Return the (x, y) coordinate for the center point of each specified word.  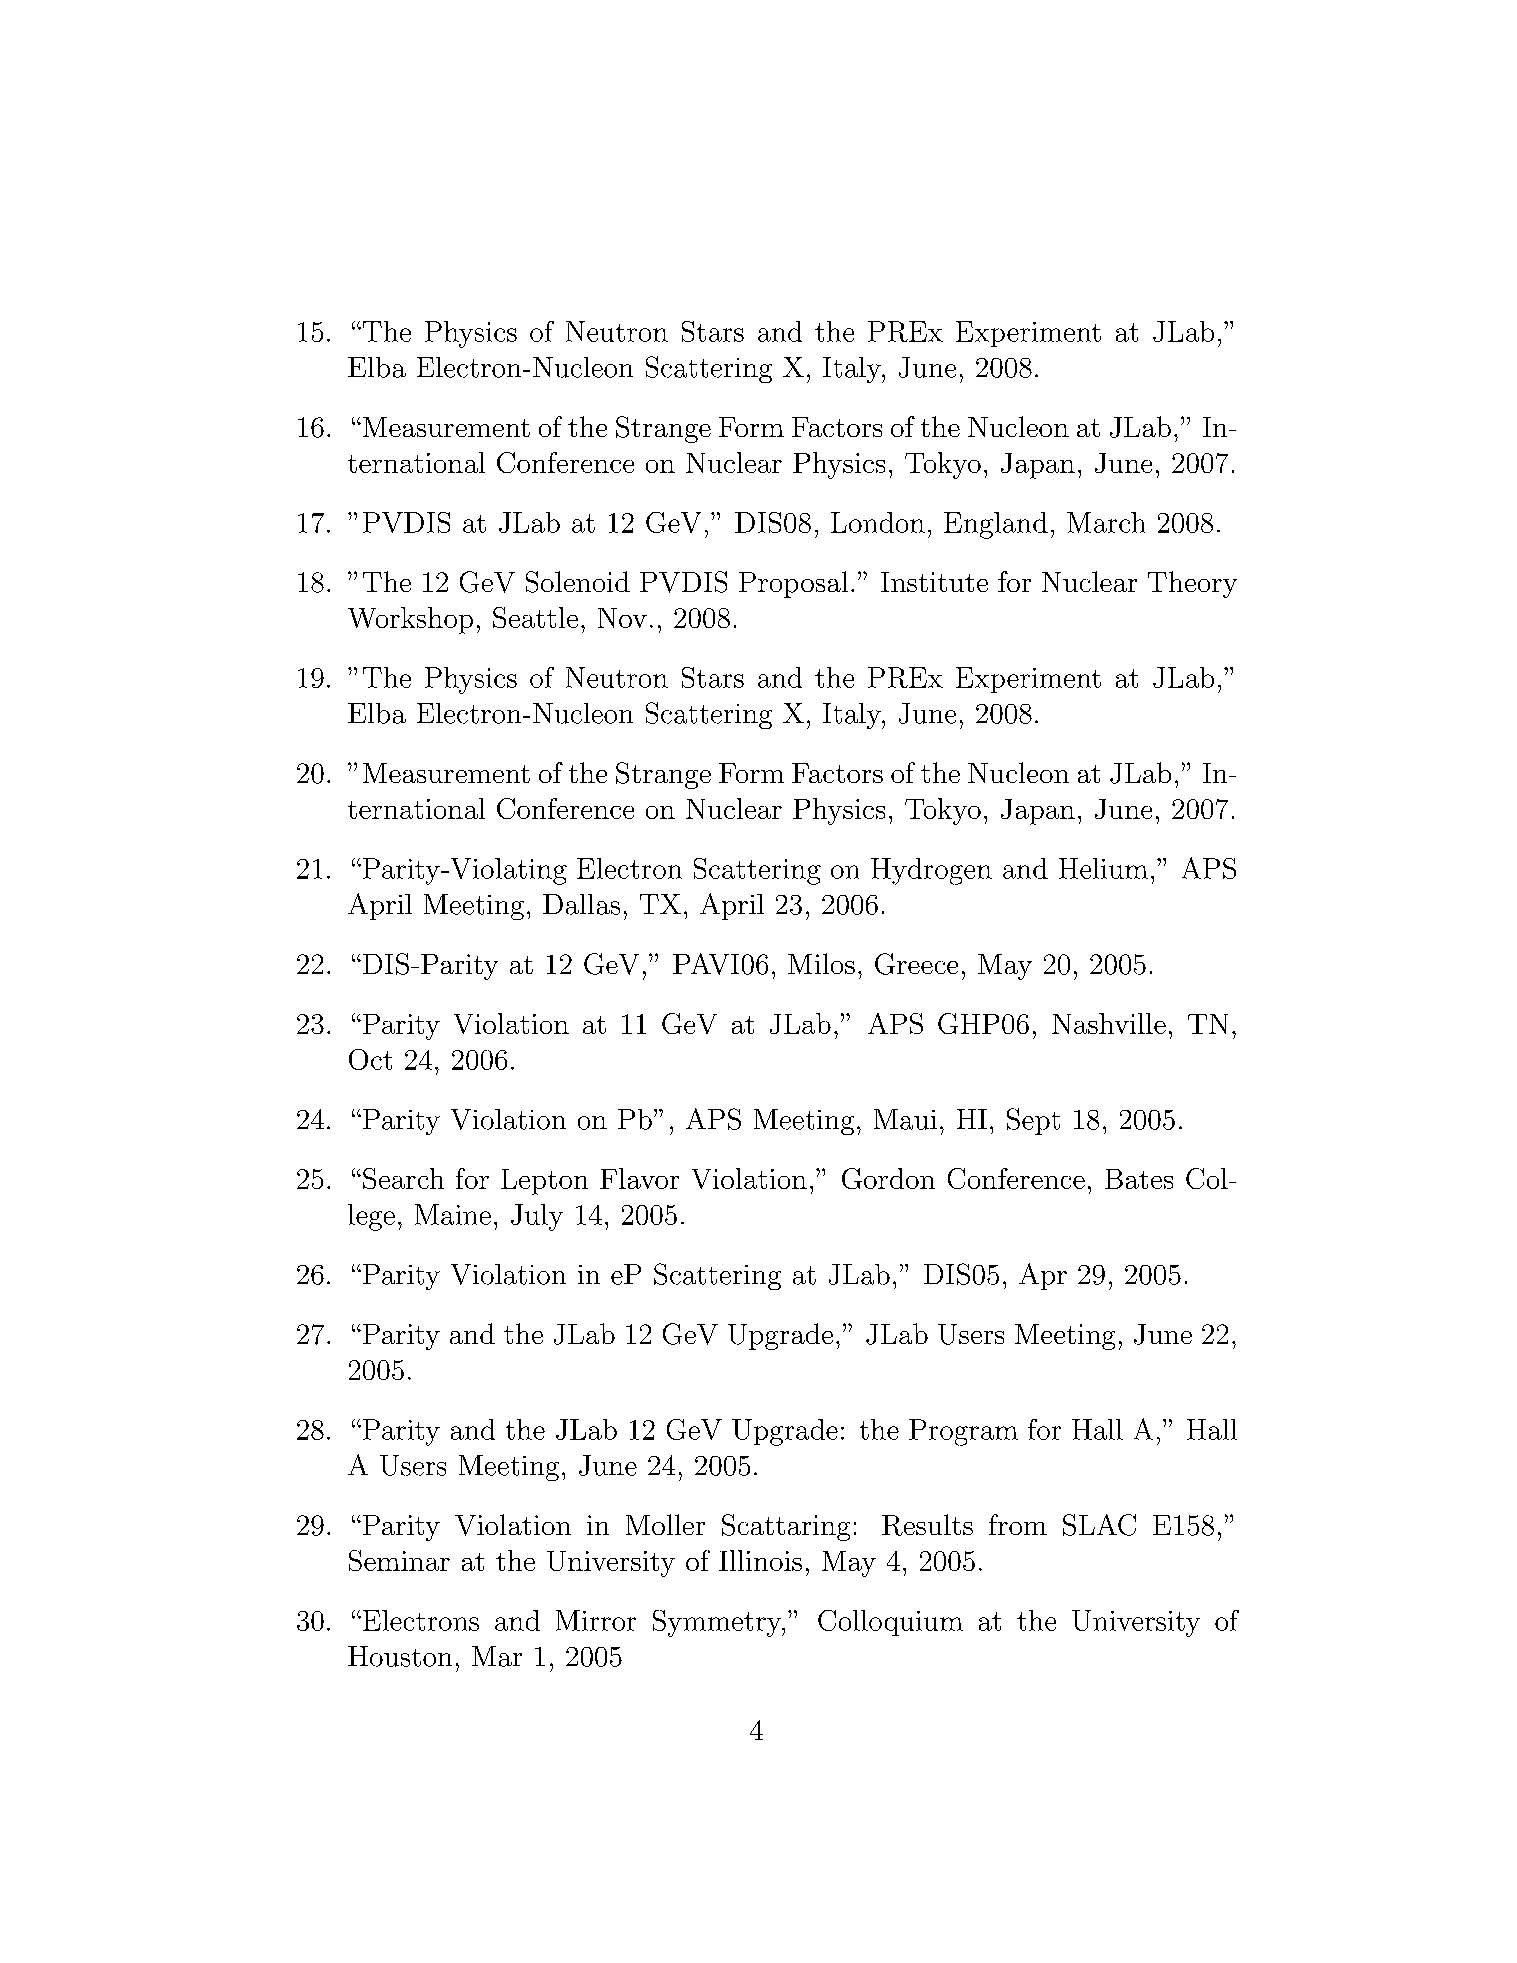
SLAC (1099, 1525)
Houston (400, 1656)
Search (403, 1178)
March (1106, 522)
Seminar (399, 1560)
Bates (1139, 1179)
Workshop (410, 620)
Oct (370, 1059)
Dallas (581, 904)
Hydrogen (931, 871)
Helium (1103, 868)
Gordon (888, 1178)
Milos (821, 963)
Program (963, 1432)
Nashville (1109, 1023)
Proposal (793, 584)
